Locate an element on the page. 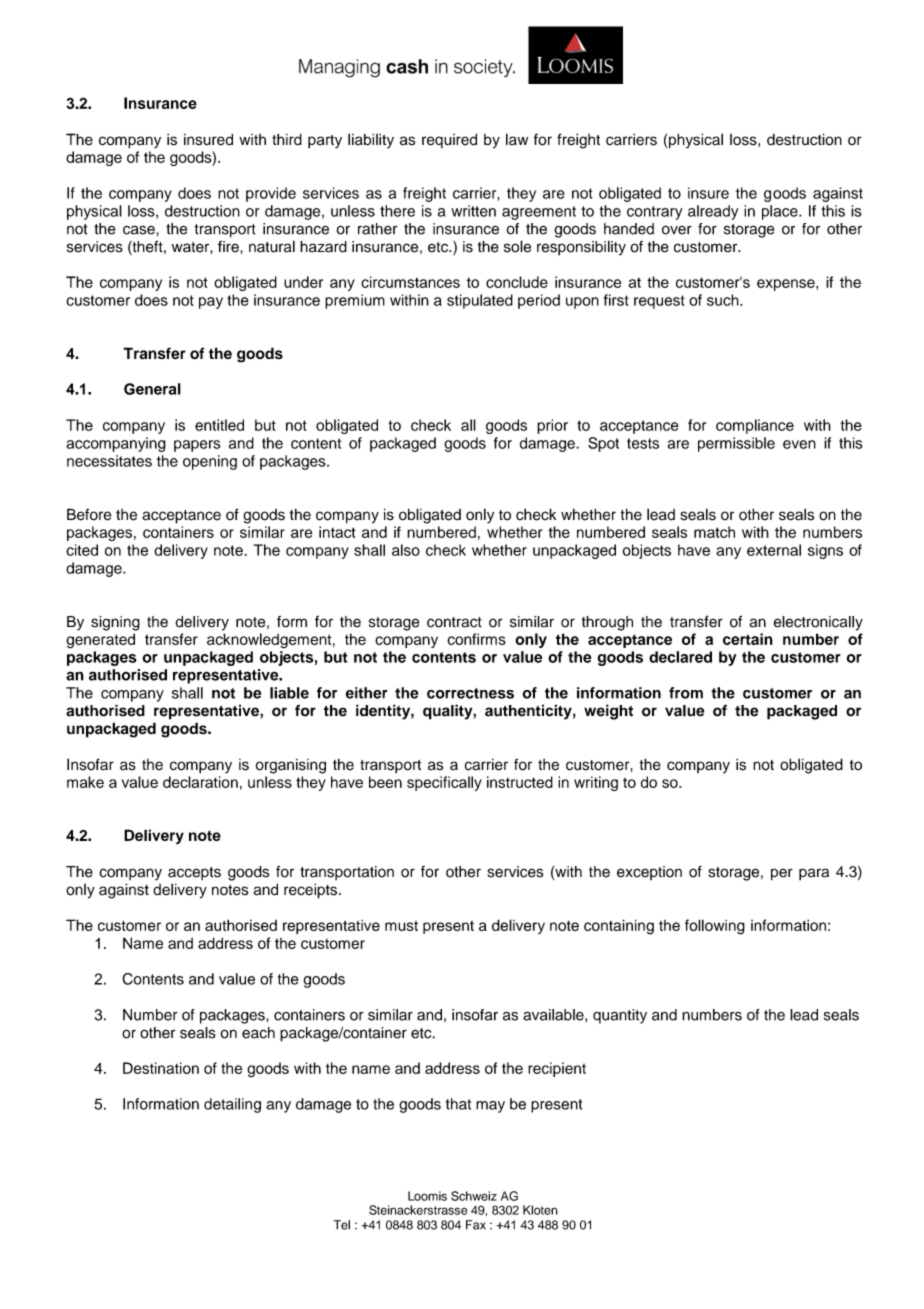 The height and width of the page is (1309, 924). para is located at coordinates (814, 874).
